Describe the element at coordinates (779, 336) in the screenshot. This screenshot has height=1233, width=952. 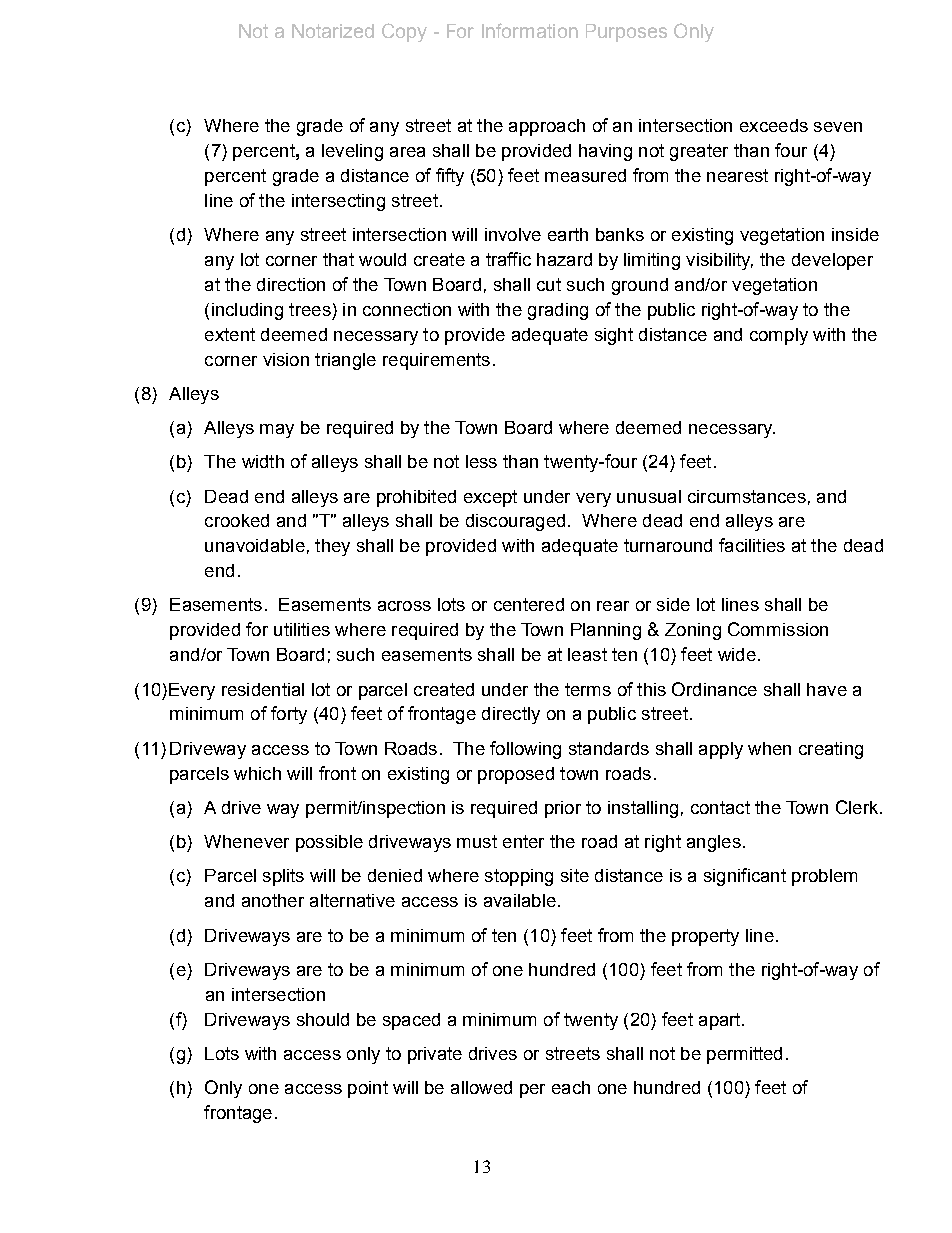
I see `comply` at that location.
